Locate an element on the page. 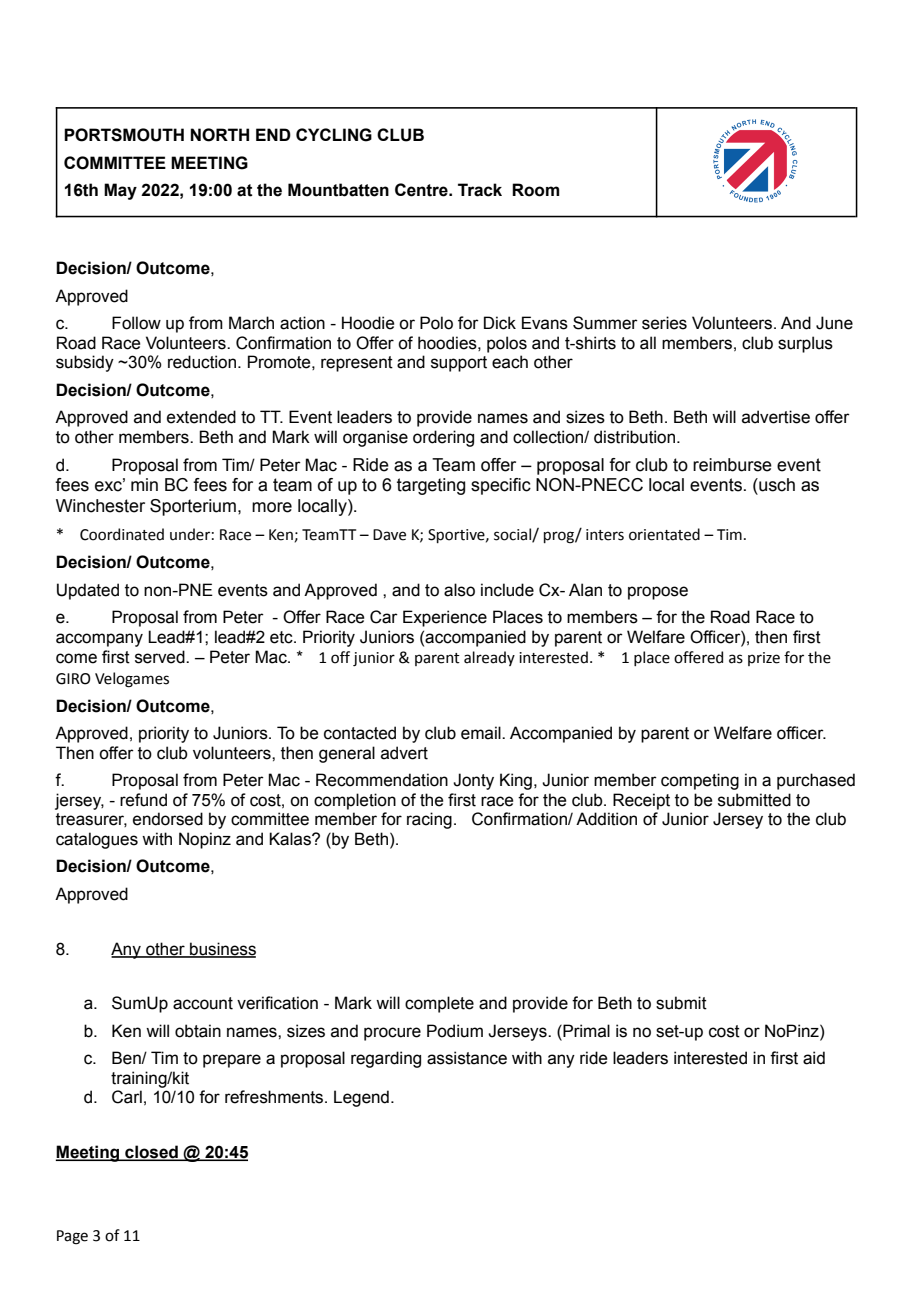  closed is located at coordinates (151, 1153).
